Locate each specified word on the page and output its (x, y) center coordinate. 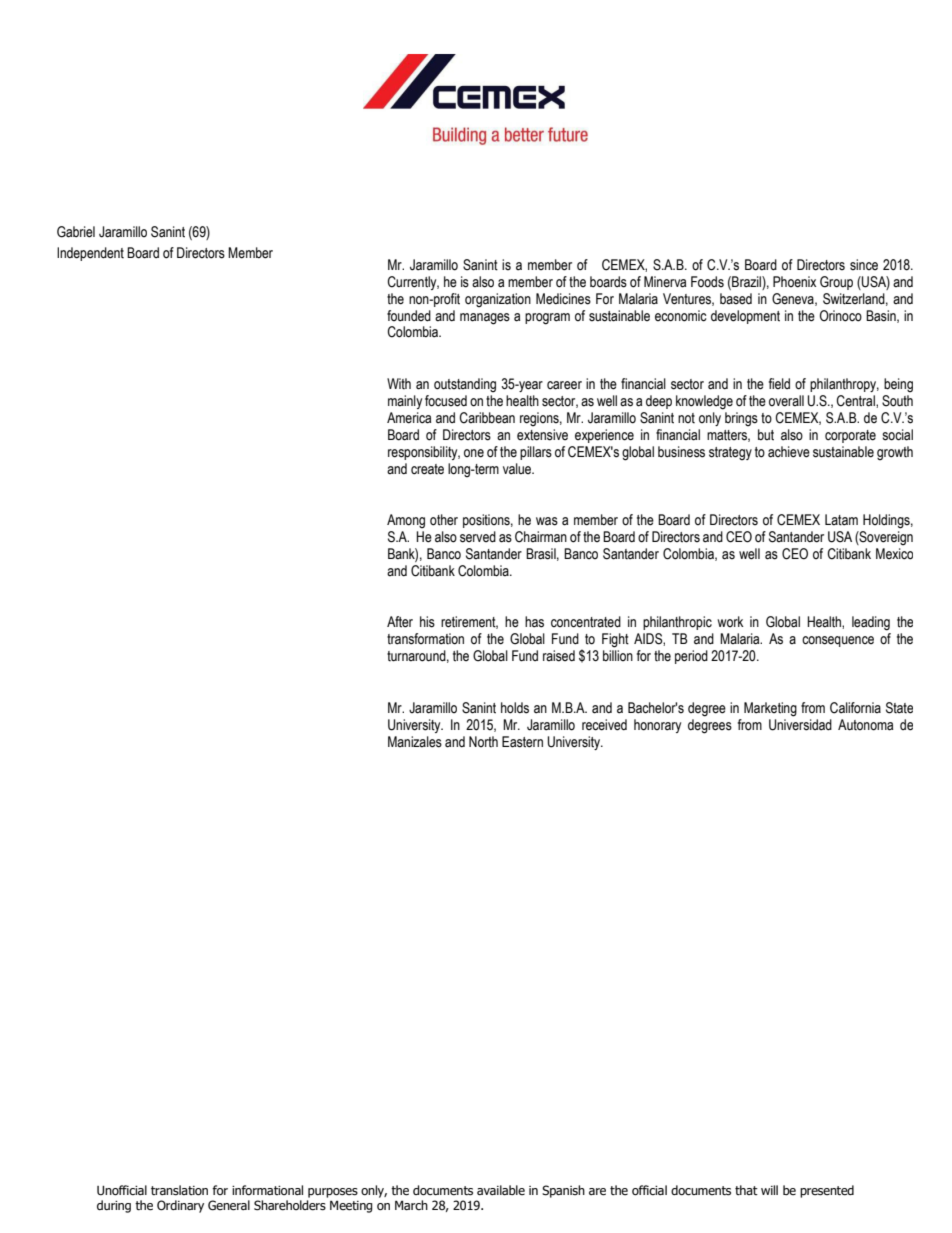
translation (179, 1190)
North (483, 742)
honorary (657, 726)
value (518, 469)
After (400, 622)
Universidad (800, 725)
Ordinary (180, 1206)
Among (406, 521)
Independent (90, 254)
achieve (789, 452)
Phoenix (794, 282)
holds (515, 708)
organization (498, 300)
